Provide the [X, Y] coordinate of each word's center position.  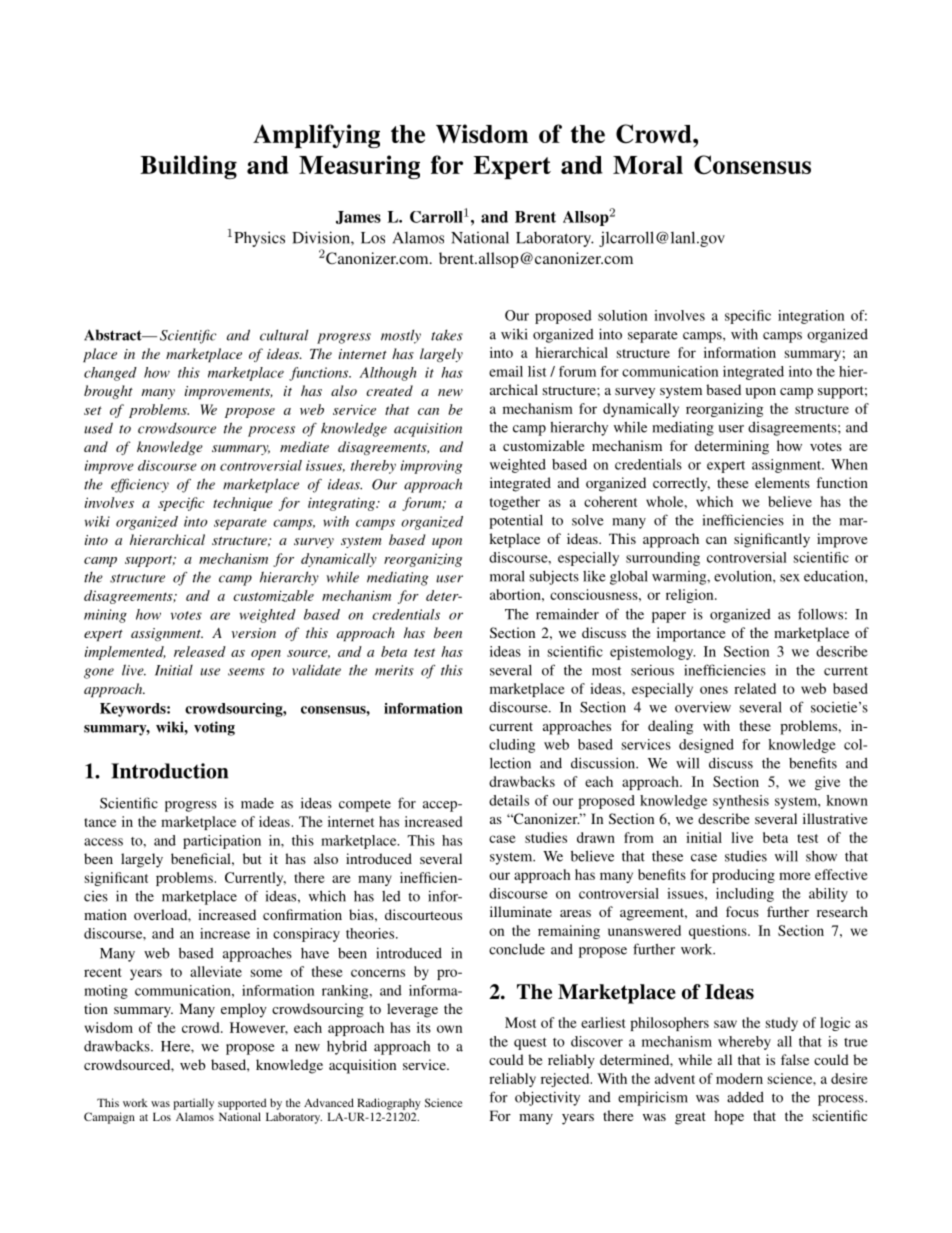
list [537, 371]
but [252, 858]
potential [516, 522]
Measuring [359, 167]
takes [447, 335]
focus [742, 911]
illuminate [521, 911]
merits [394, 670]
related [755, 688]
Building [188, 167]
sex [790, 578]
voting [214, 728]
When [849, 464]
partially [193, 1104]
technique [243, 504]
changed [110, 374]
